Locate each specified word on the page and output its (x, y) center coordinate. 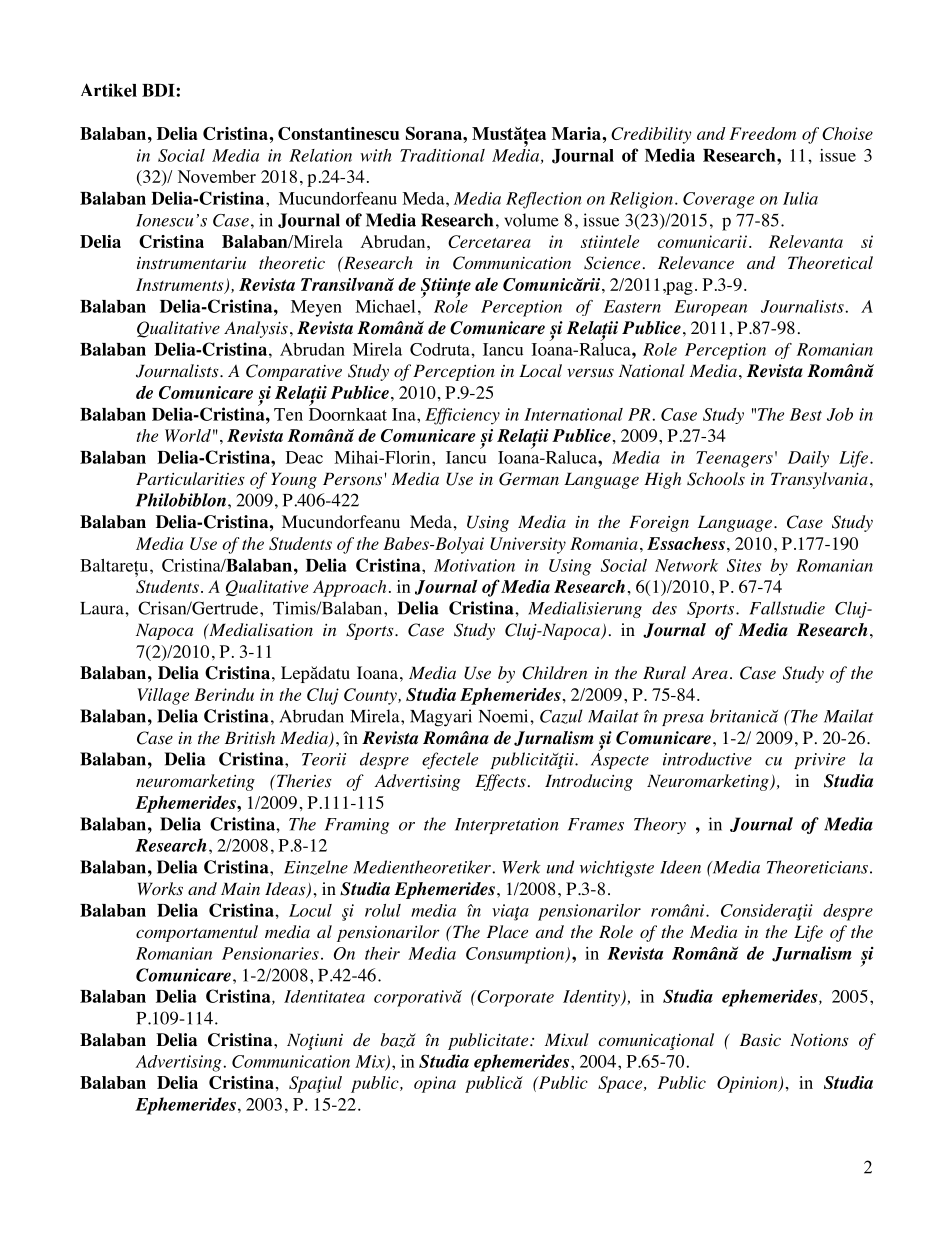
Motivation (474, 565)
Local (540, 370)
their (382, 953)
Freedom (763, 133)
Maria (577, 133)
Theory (660, 825)
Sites (744, 565)
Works (160, 889)
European (710, 308)
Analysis (256, 329)
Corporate (514, 998)
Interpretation (507, 826)
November (217, 176)
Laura (103, 608)
